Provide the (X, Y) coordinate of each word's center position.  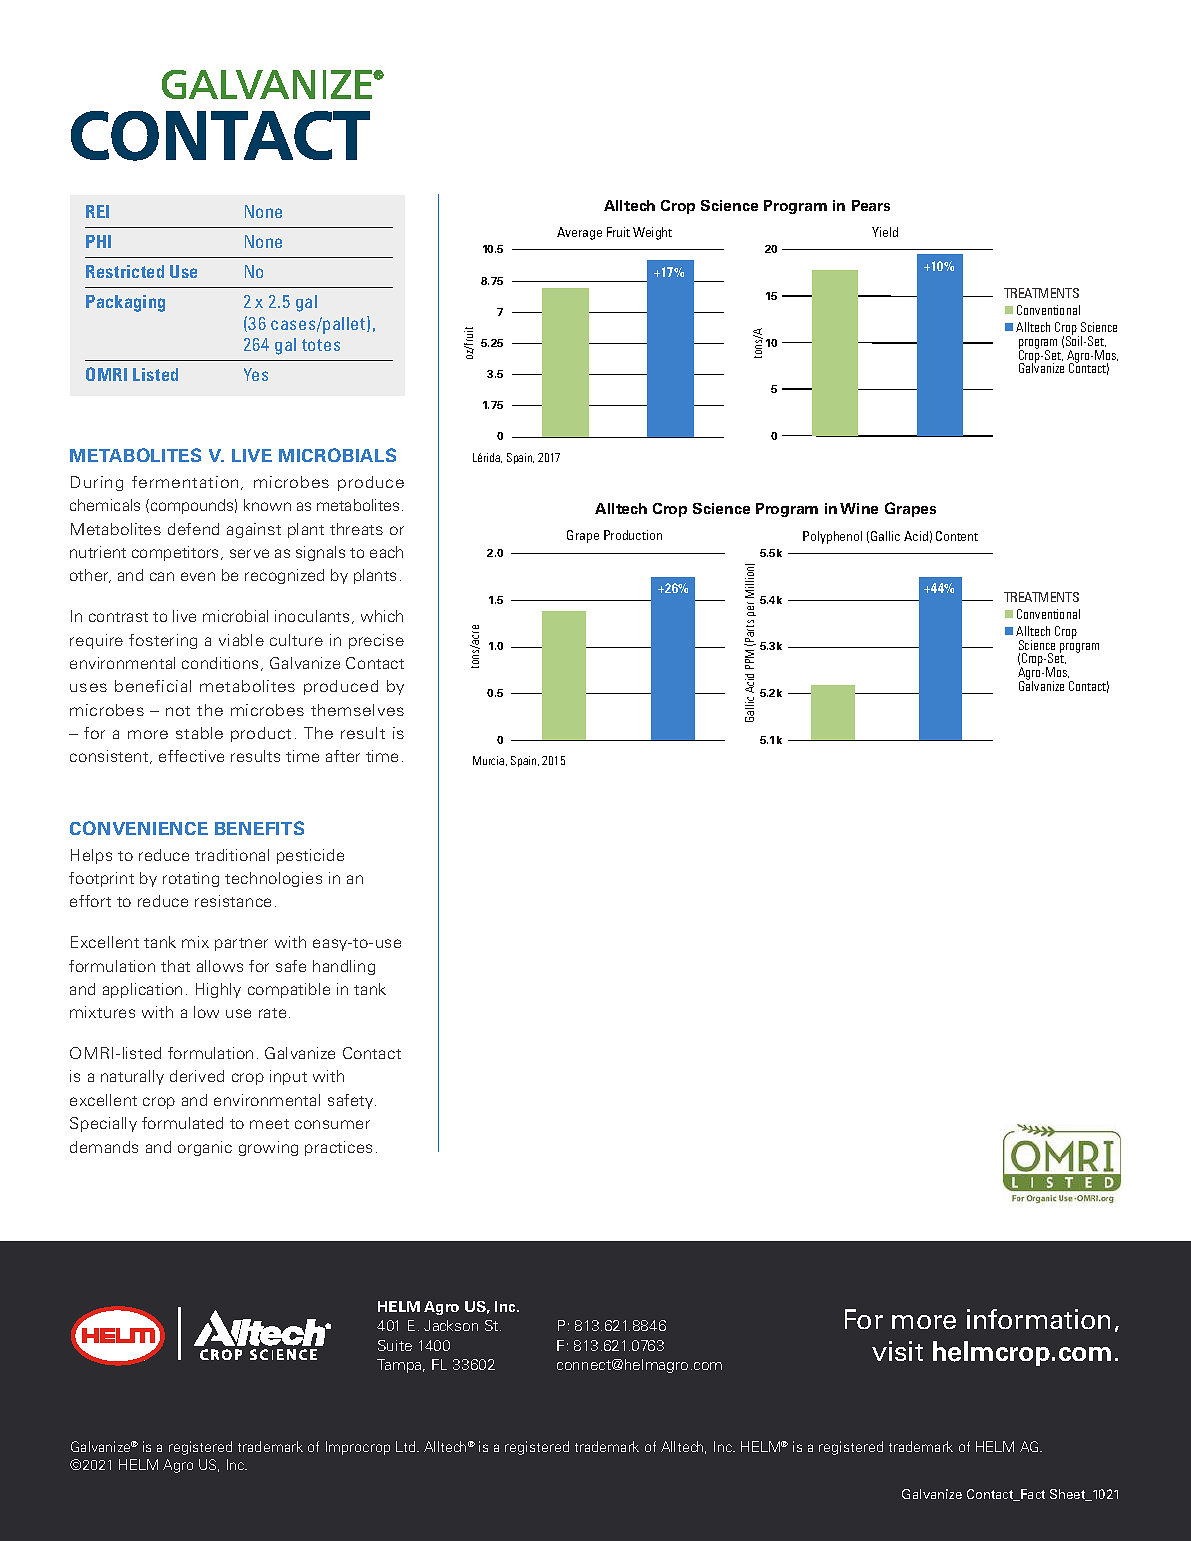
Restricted (125, 271)
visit (897, 1351)
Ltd (407, 1446)
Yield (885, 232)
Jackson (451, 1325)
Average (579, 233)
